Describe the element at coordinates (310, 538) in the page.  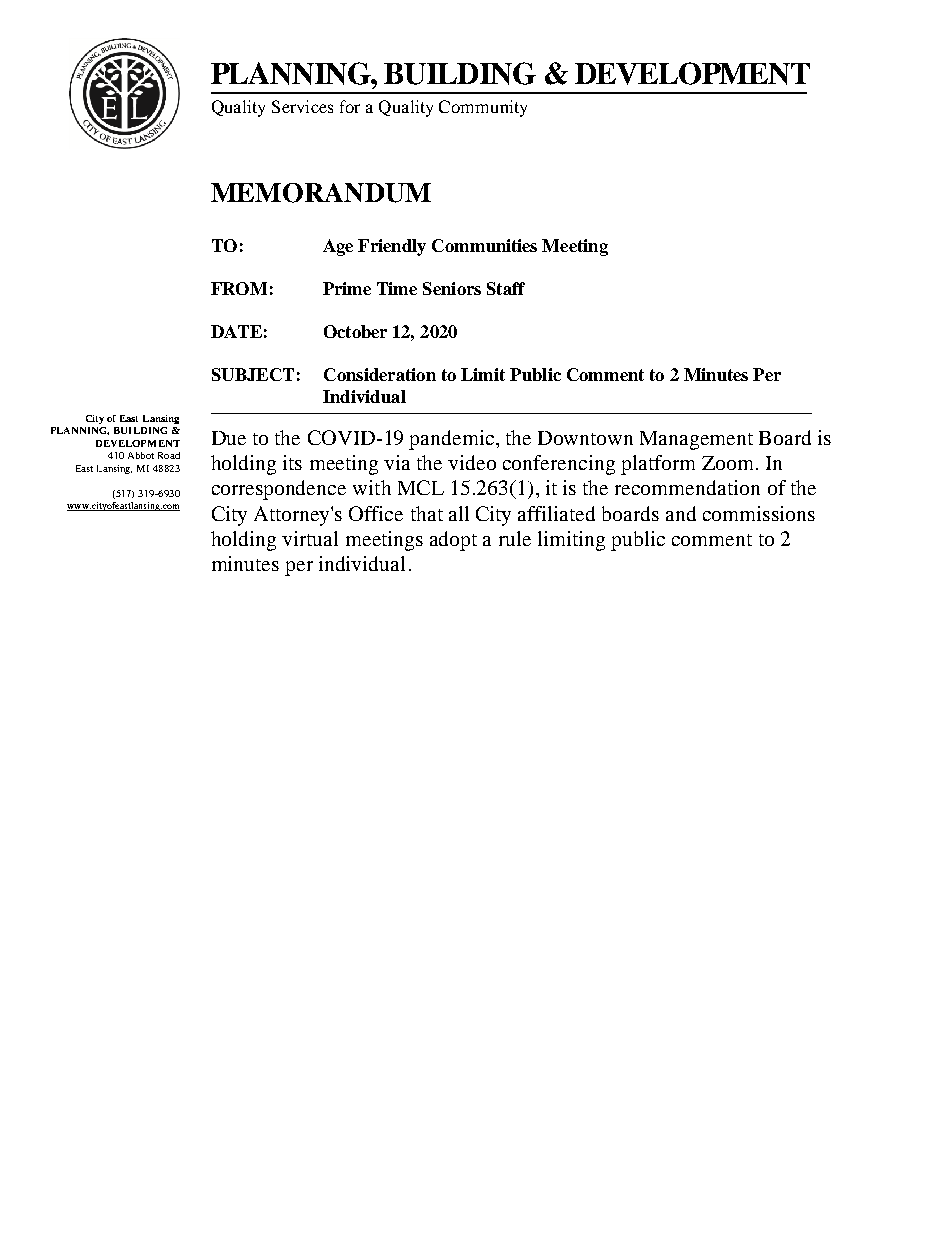
I see `virtual` at that location.
